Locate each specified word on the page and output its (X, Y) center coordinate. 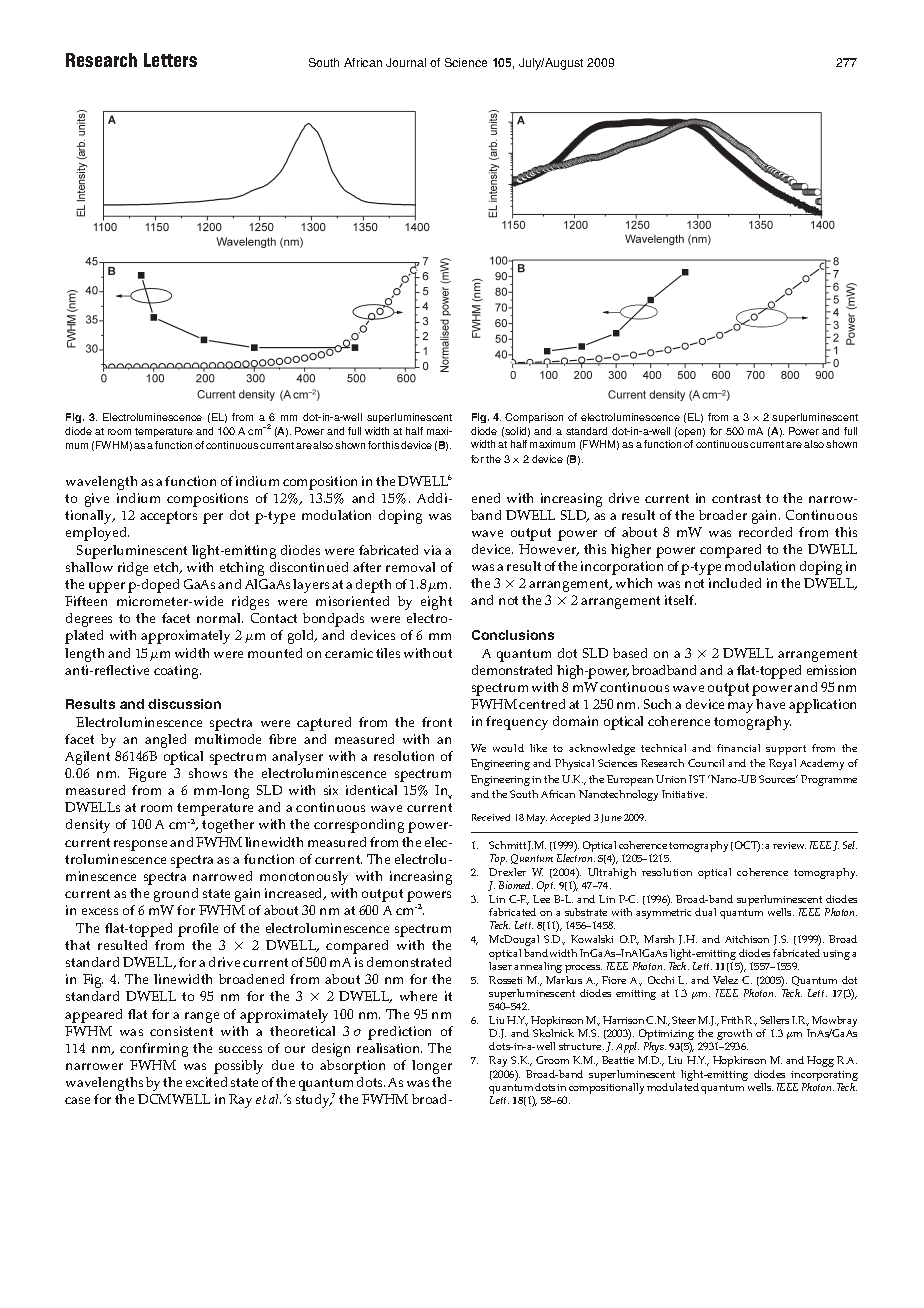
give (97, 500)
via (432, 550)
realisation (389, 1048)
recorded (765, 532)
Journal (406, 62)
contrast (736, 498)
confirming (154, 1050)
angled (165, 741)
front (437, 722)
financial (738, 748)
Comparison (534, 418)
